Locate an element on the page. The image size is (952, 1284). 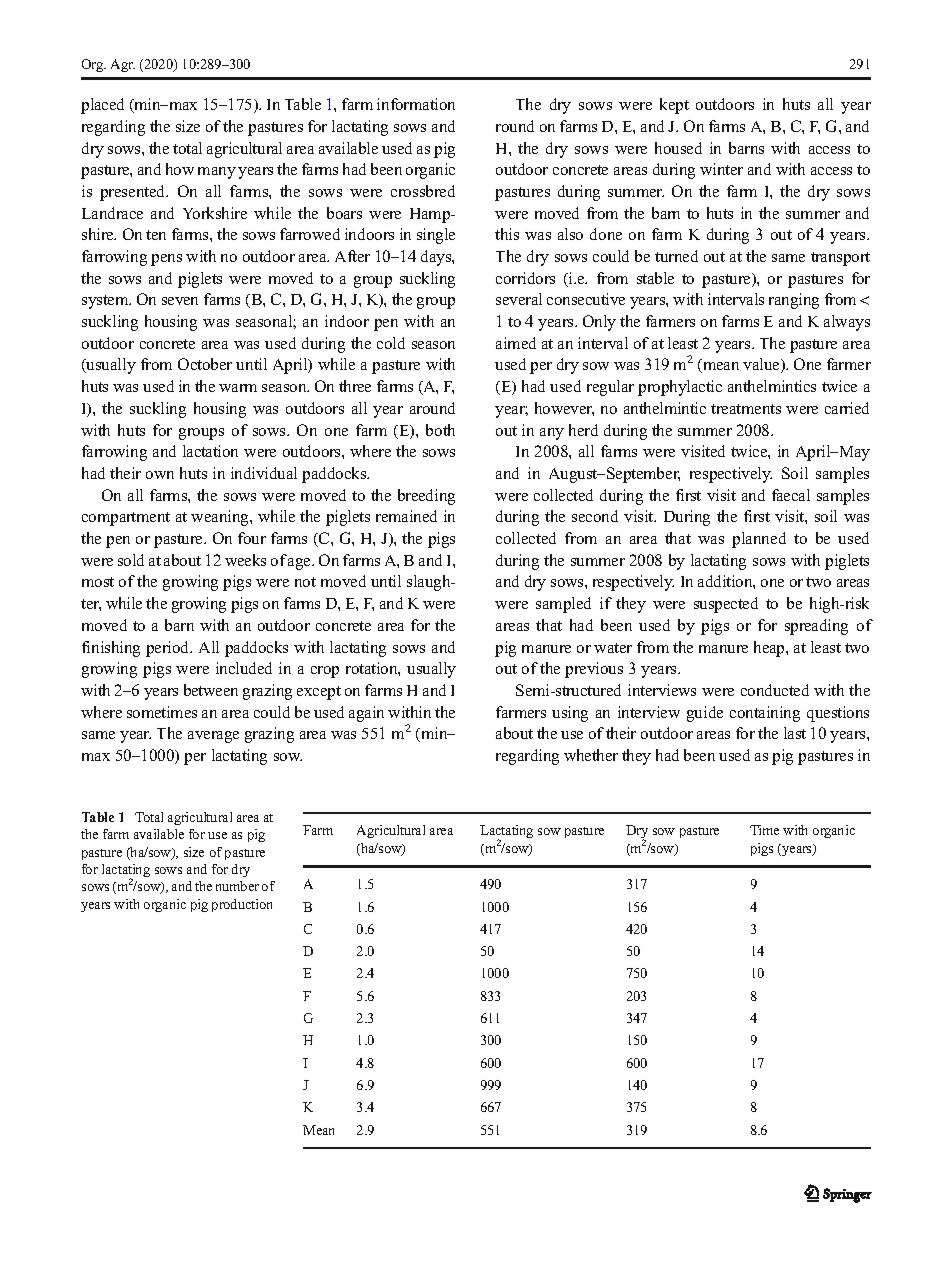
information is located at coordinates (416, 104).
